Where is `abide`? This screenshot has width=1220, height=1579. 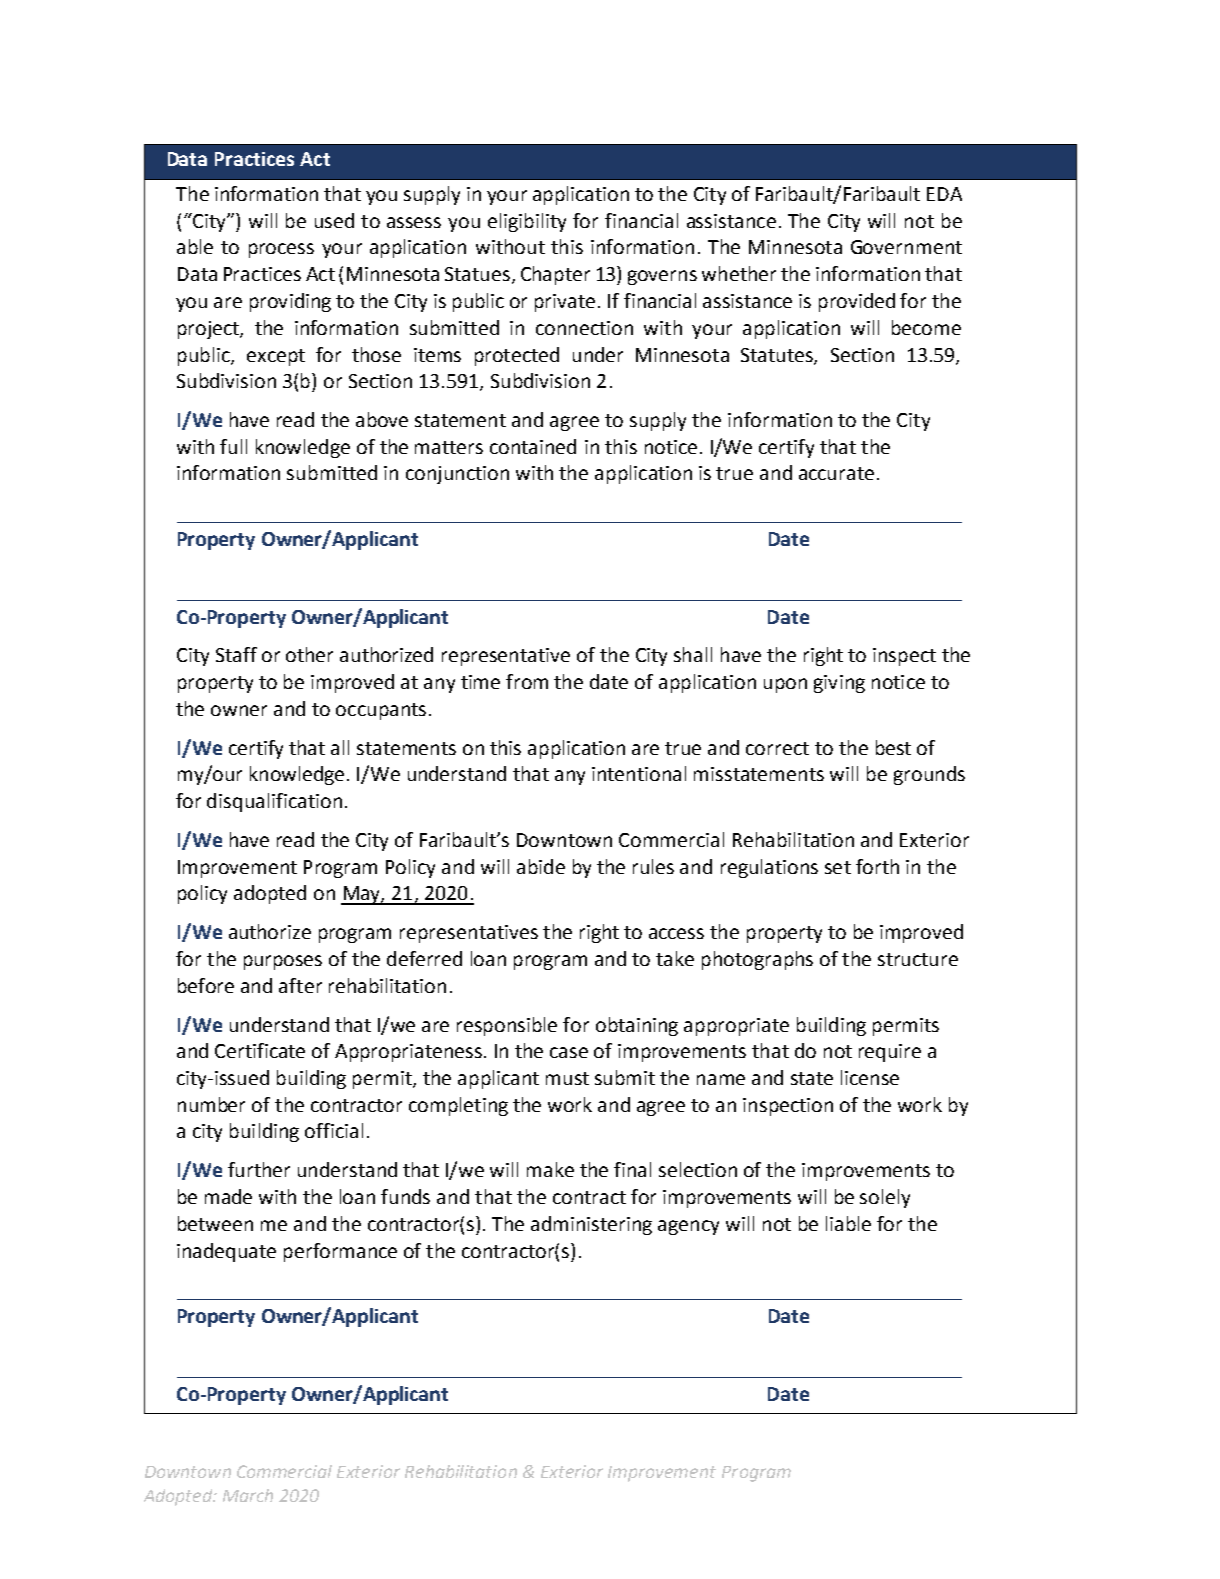 abide is located at coordinates (541, 866).
